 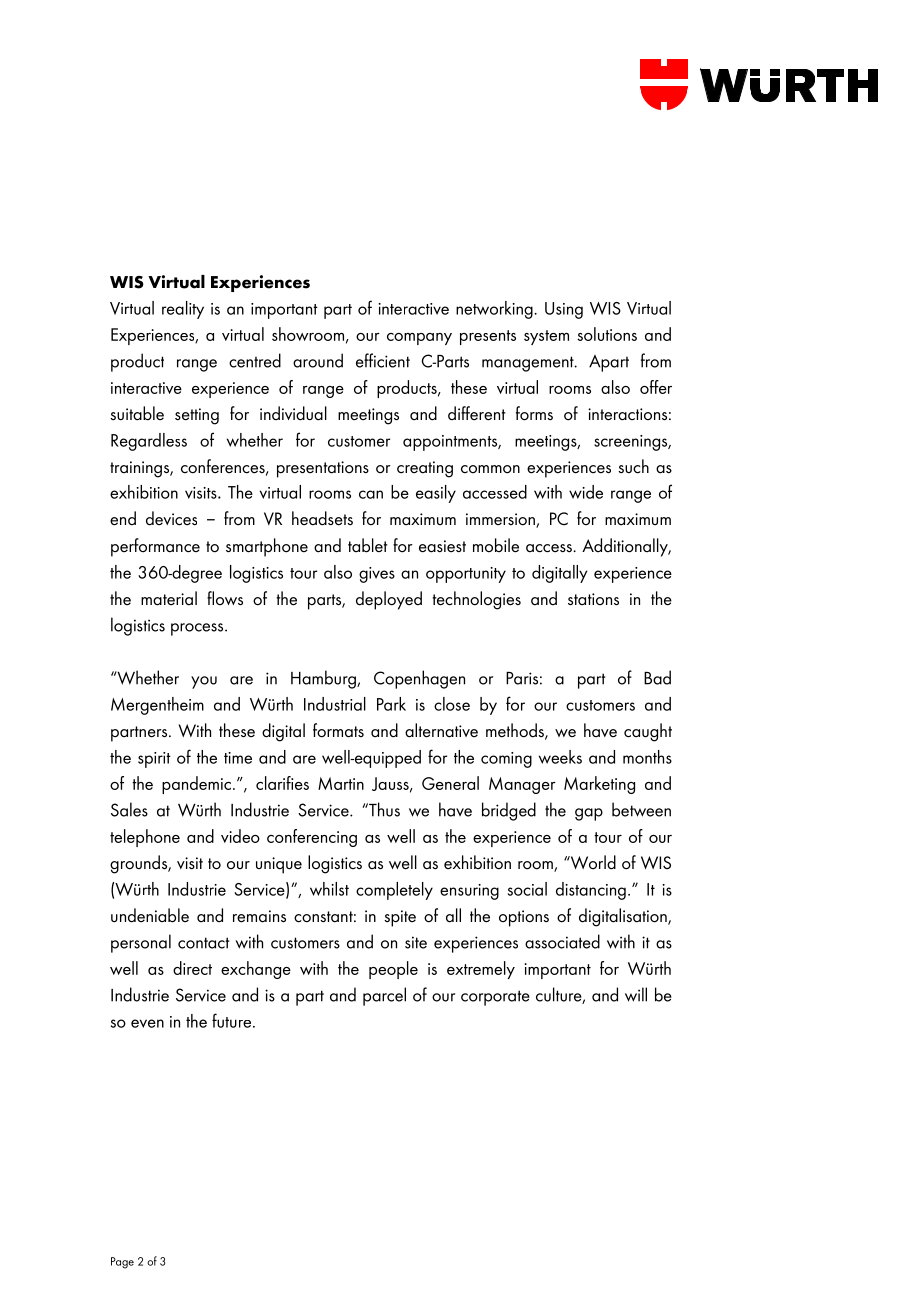 What do you see at coordinates (196, 785) in the image?
I see `pandemic` at bounding box center [196, 785].
